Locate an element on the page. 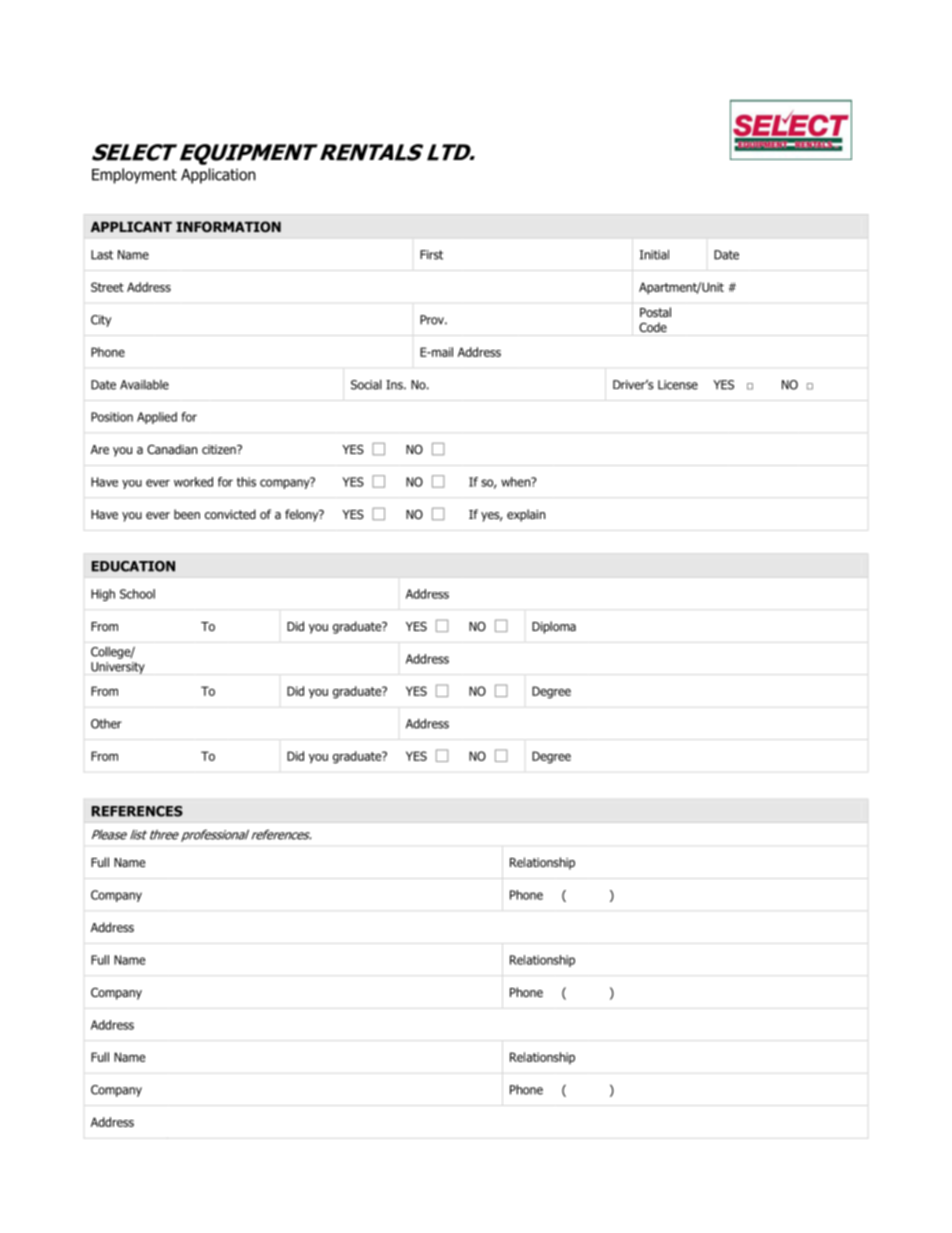 The height and width of the page is (1233, 952). EDUCATION is located at coordinates (133, 566).
